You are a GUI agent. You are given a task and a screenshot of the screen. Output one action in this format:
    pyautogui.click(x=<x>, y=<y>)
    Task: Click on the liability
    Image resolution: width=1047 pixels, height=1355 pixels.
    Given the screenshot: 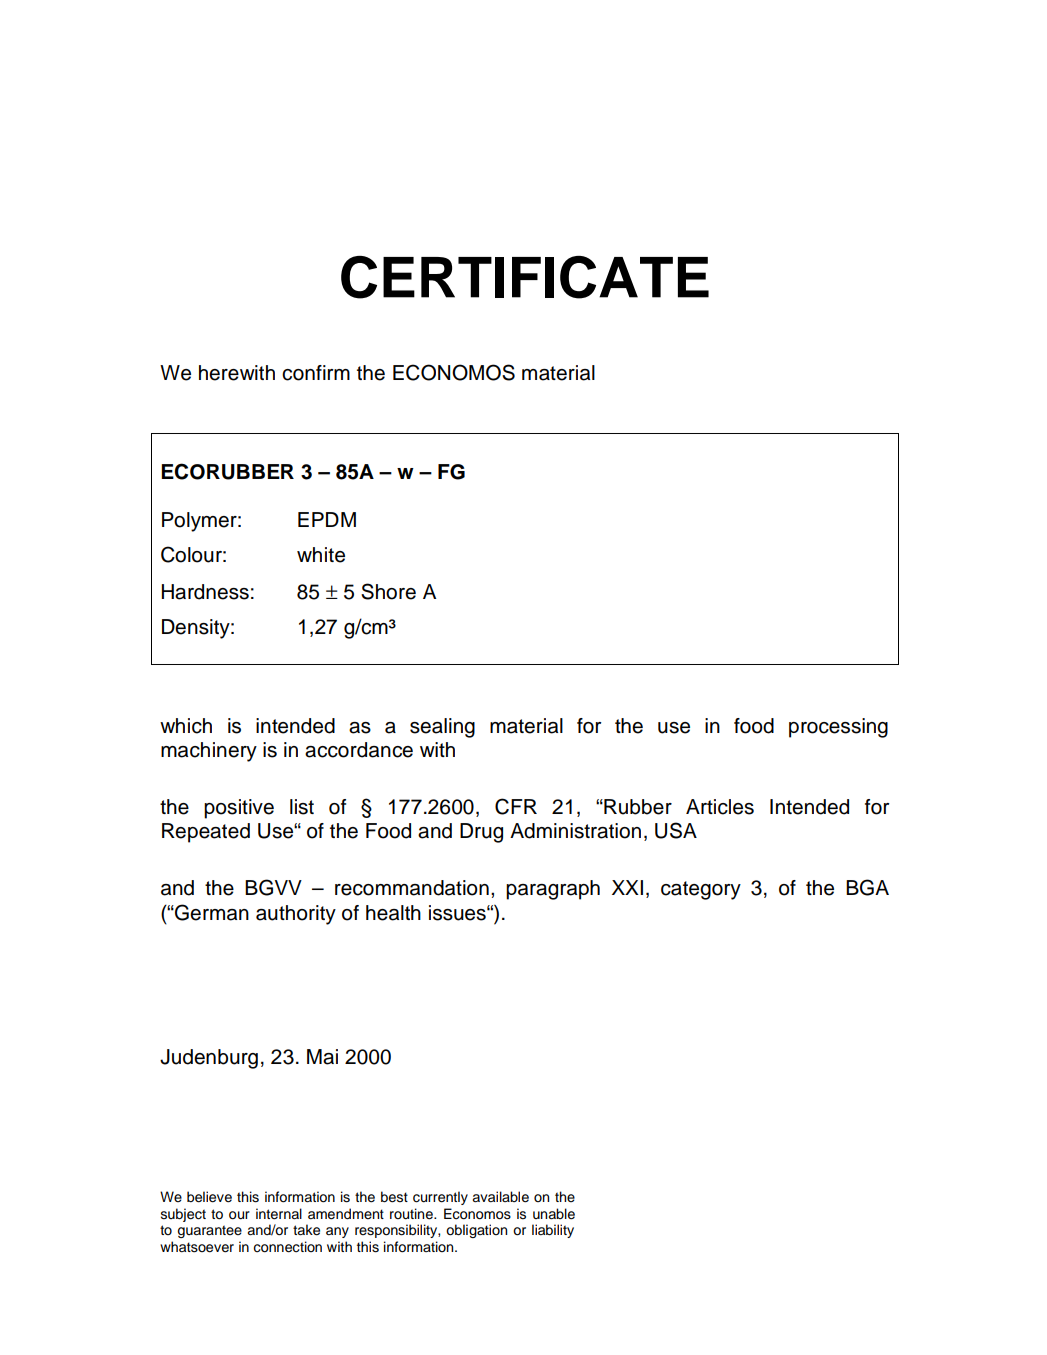 What is the action you would take?
    pyautogui.click(x=553, y=1231)
